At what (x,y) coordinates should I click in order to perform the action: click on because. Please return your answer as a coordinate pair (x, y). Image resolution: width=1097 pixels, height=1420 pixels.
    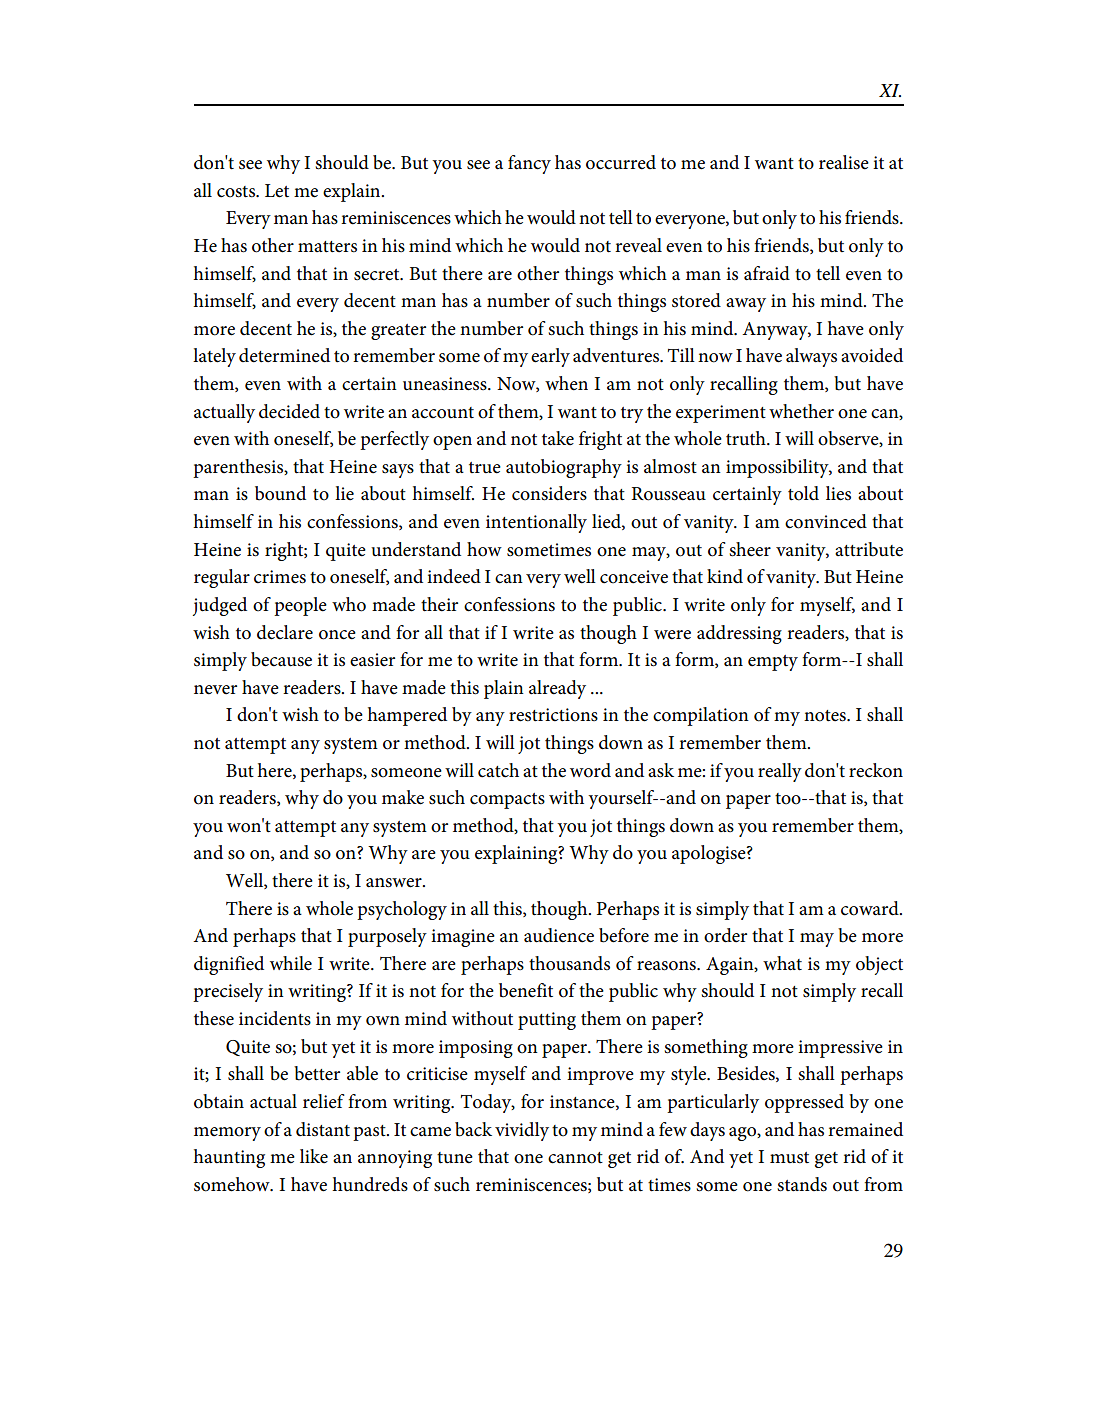
    Looking at the image, I should click on (281, 659).
